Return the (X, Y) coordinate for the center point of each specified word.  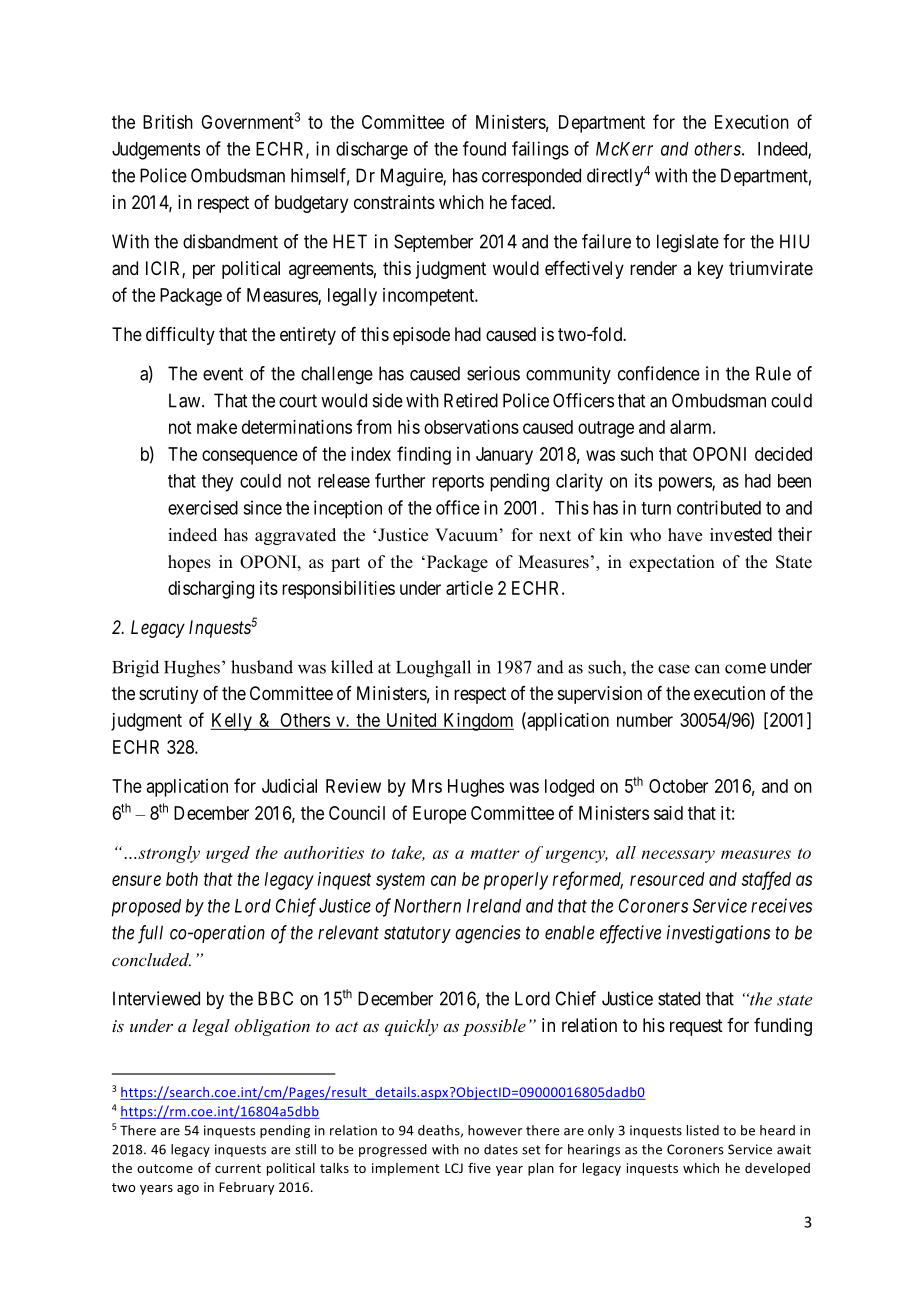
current (238, 1168)
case (674, 669)
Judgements (156, 151)
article (469, 588)
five (479, 1167)
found (484, 148)
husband (262, 667)
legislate (688, 243)
